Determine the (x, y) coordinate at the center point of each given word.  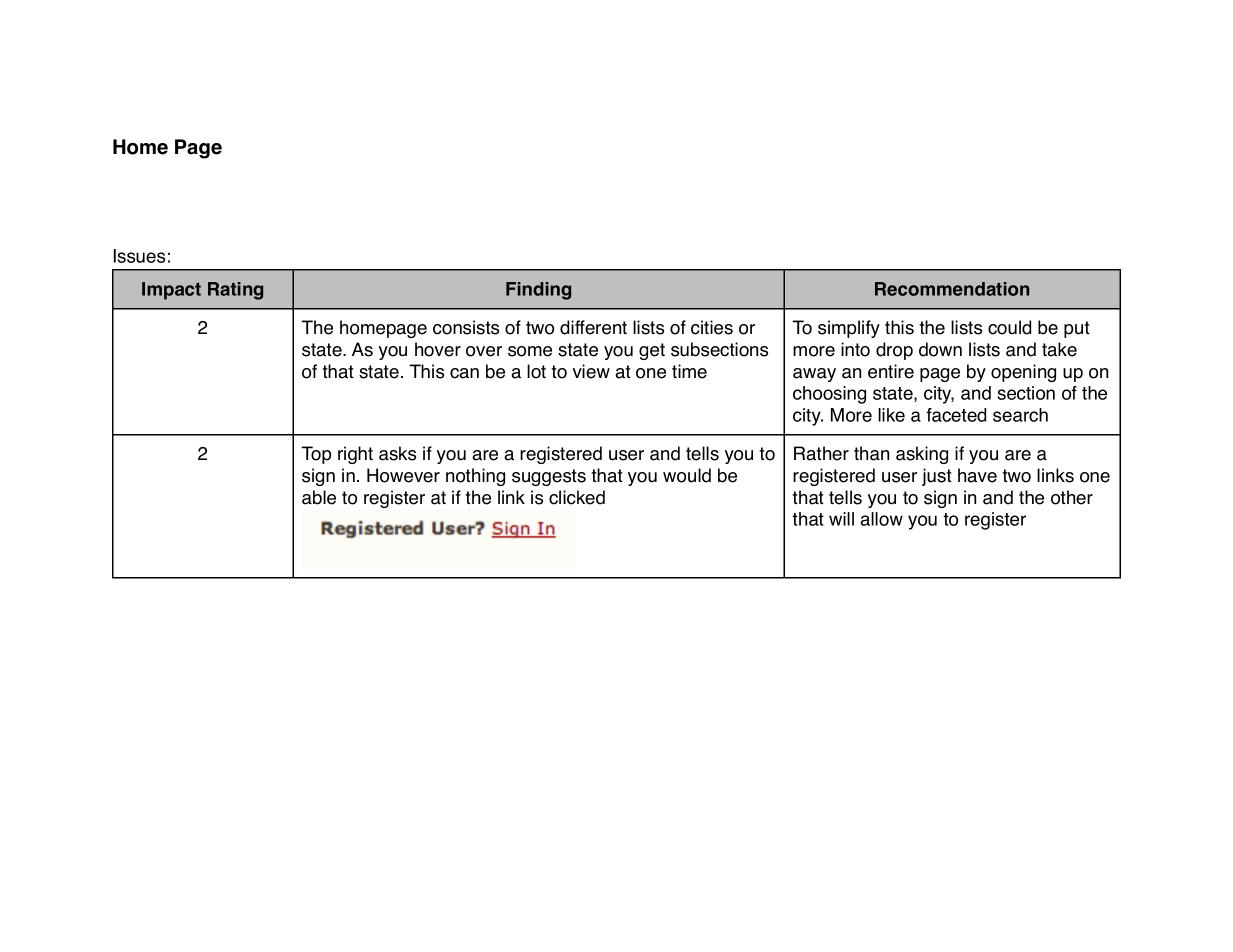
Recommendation (952, 289)
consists (466, 327)
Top (316, 455)
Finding (538, 291)
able (319, 497)
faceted (956, 415)
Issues (139, 256)
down (940, 349)
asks (397, 453)
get (652, 351)
